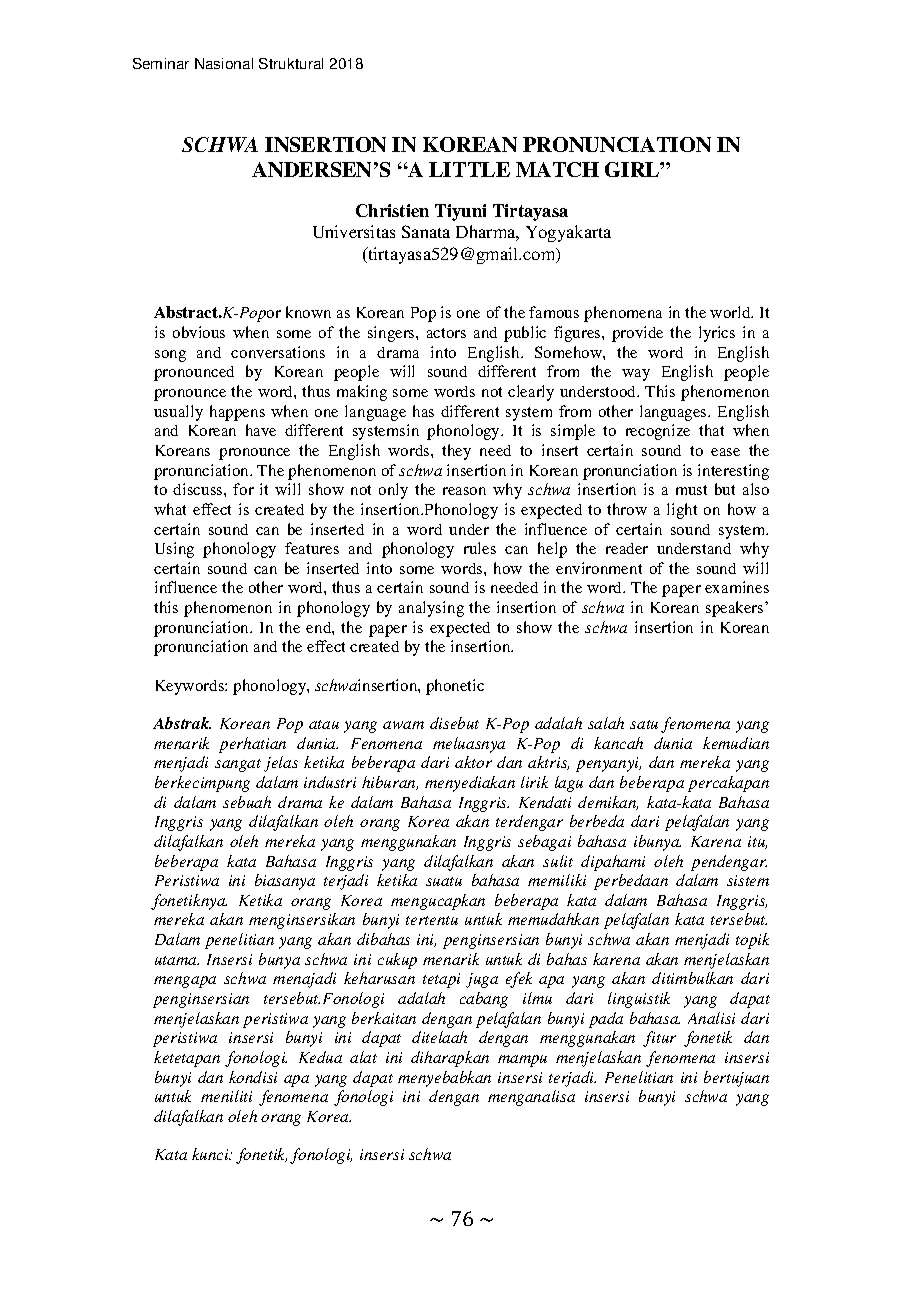  I want to click on alat, so click(363, 1057).
